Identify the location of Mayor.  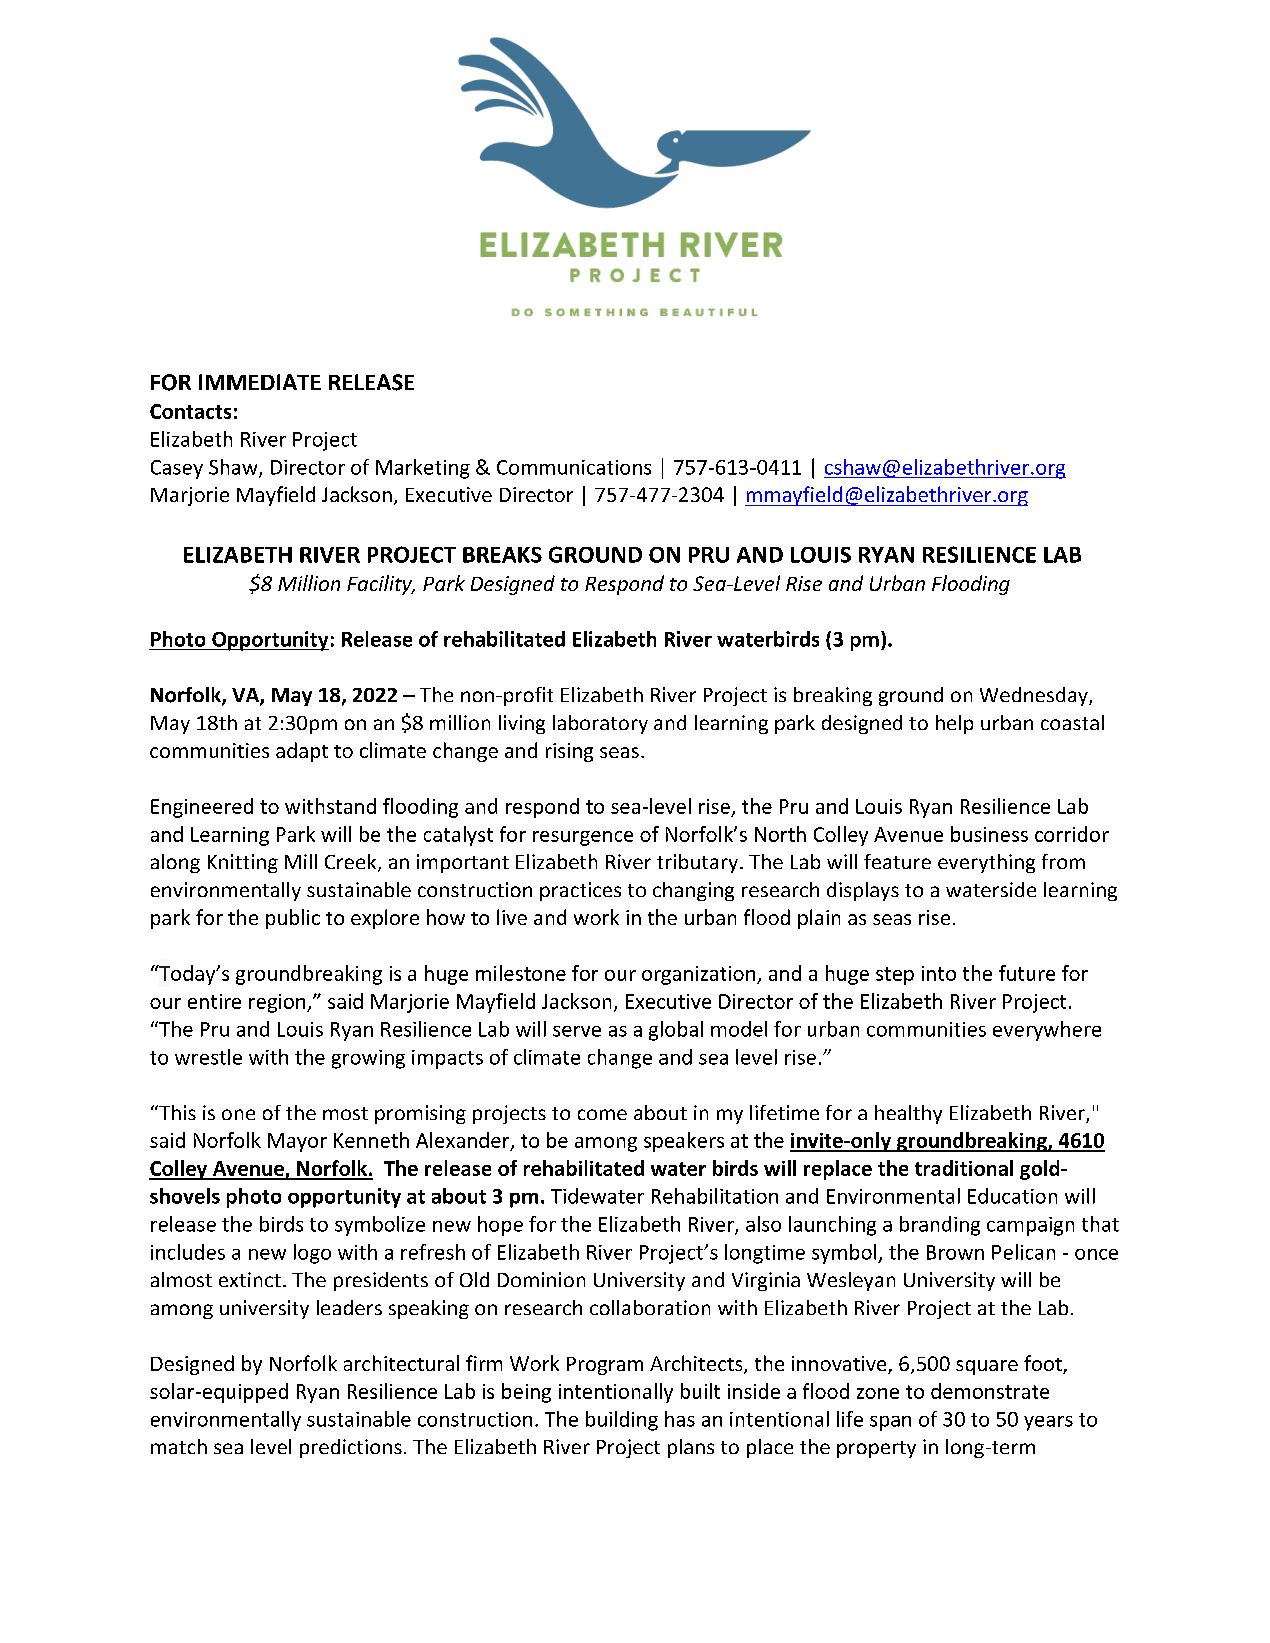
(297, 1142).
